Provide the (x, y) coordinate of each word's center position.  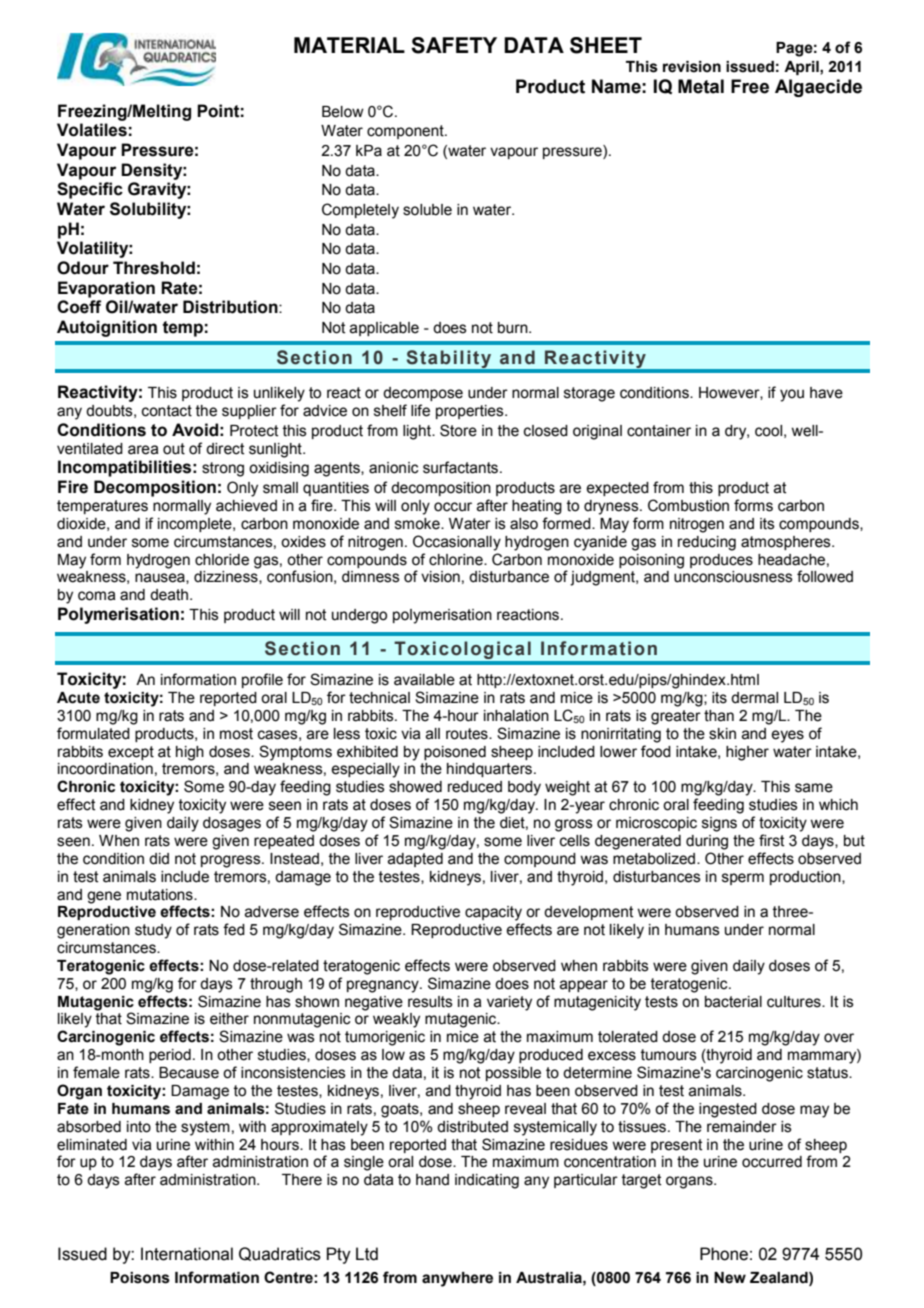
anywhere (457, 1279)
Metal (701, 86)
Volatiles (92, 130)
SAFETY (454, 45)
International (187, 1254)
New (730, 1278)
